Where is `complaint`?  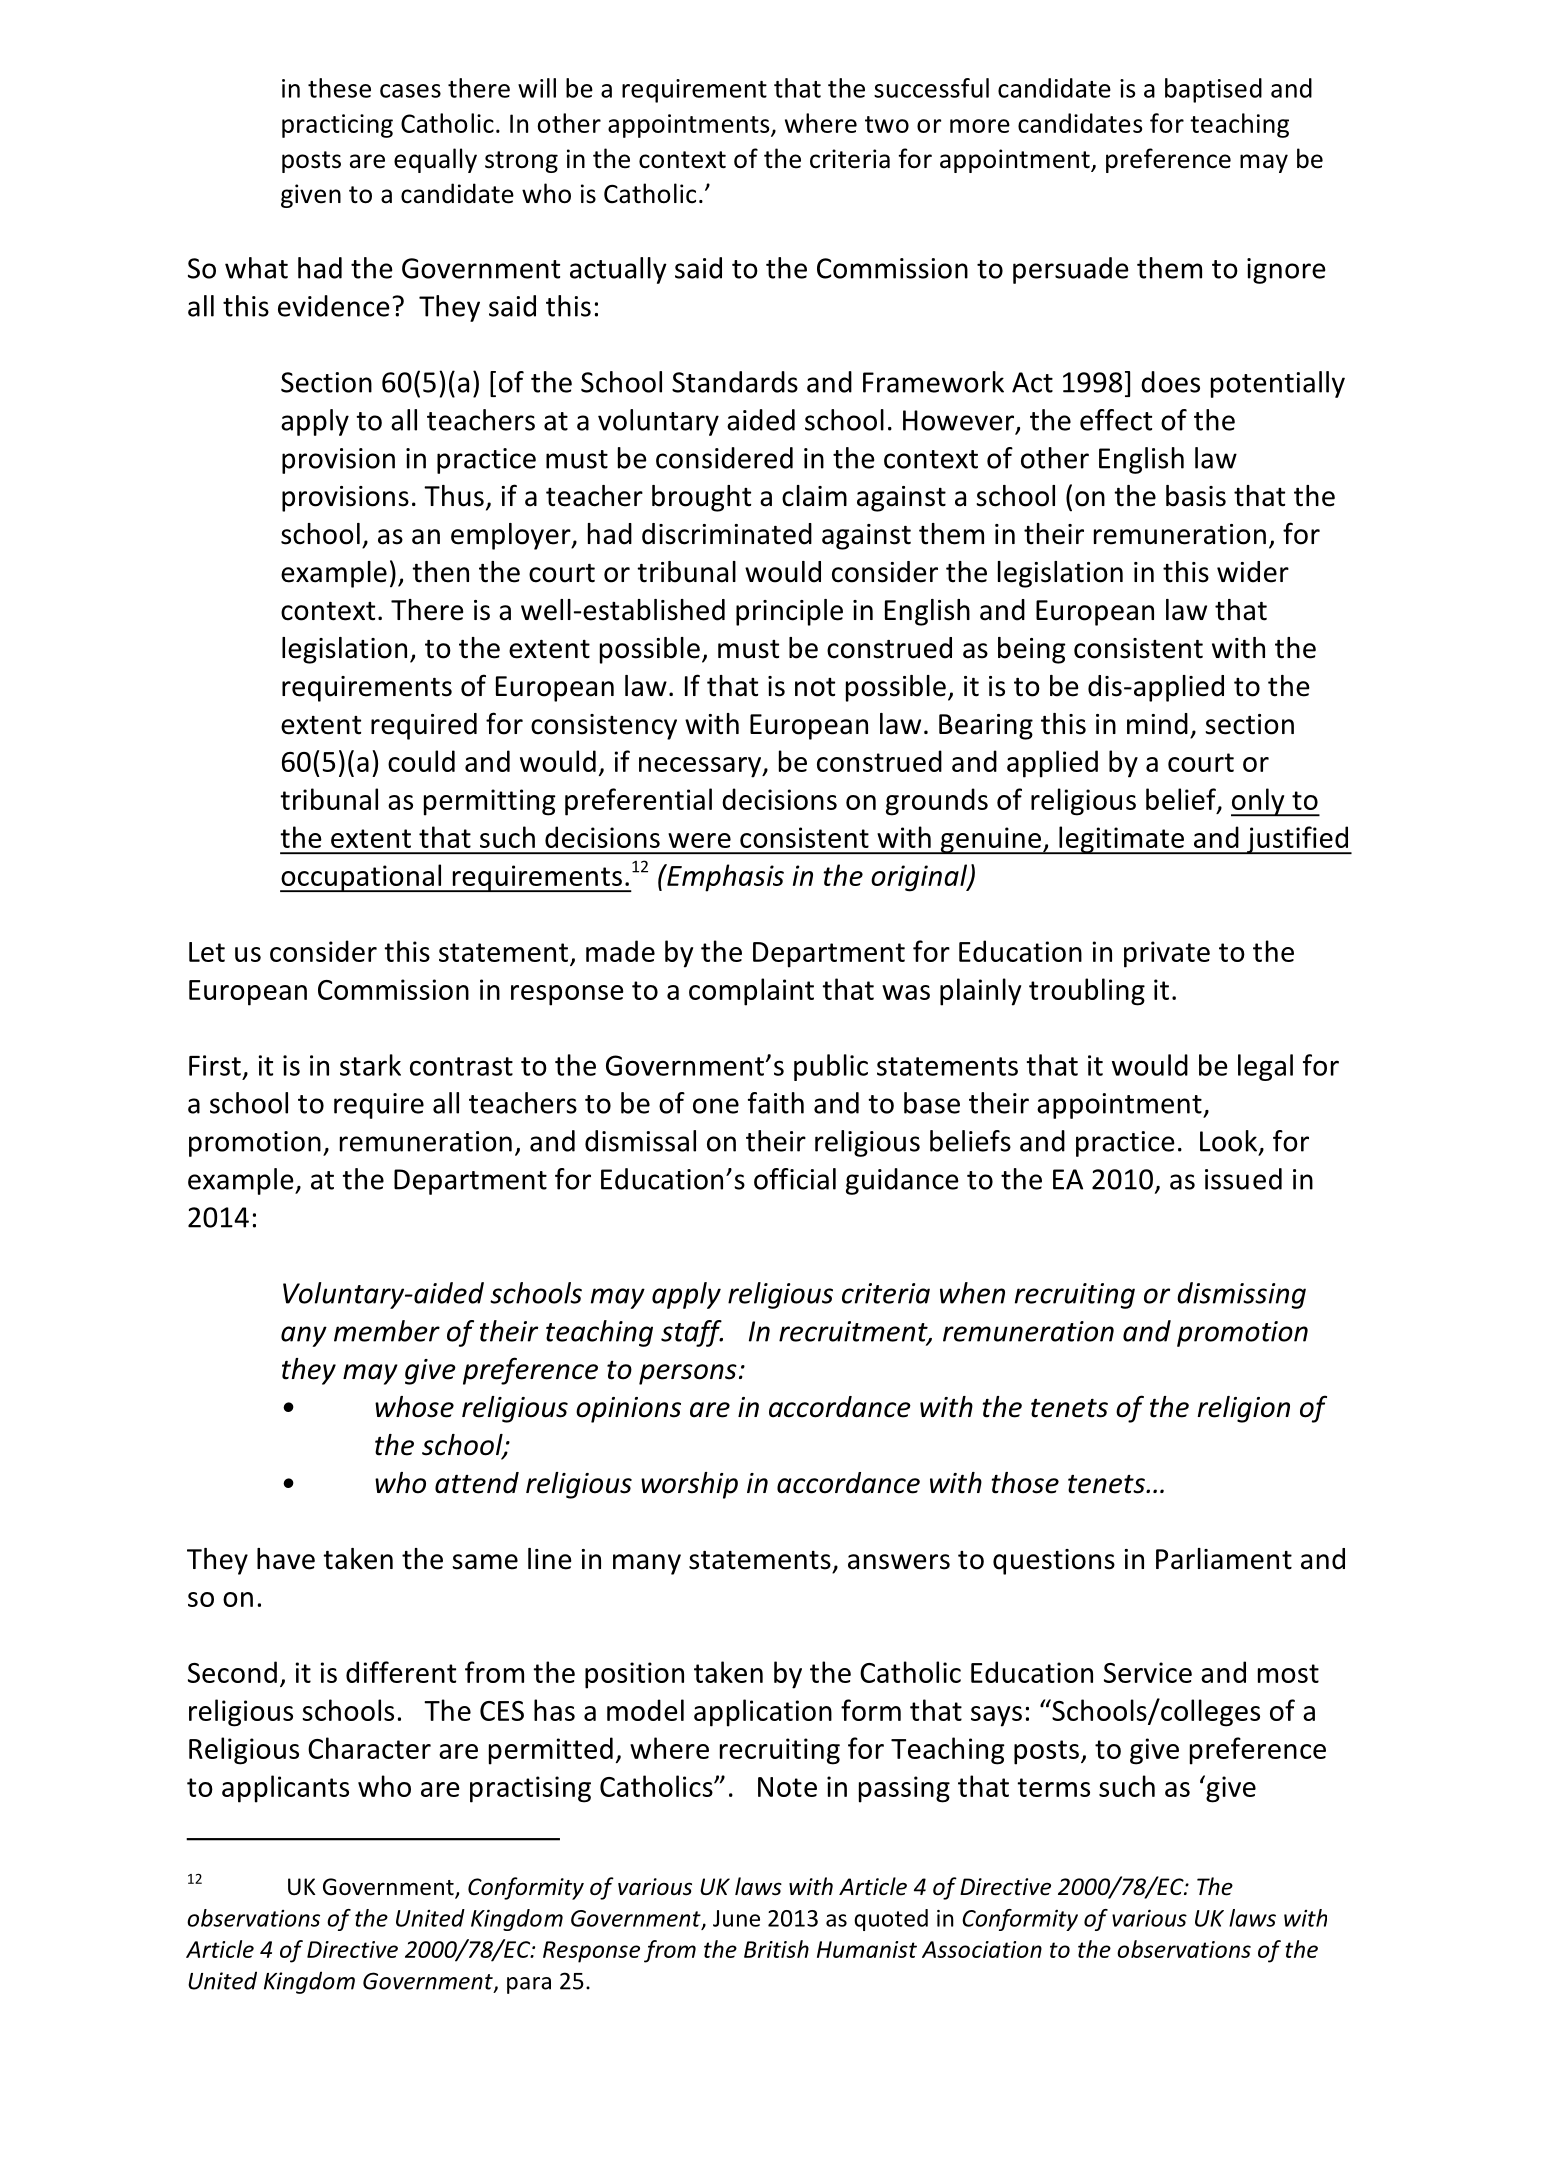
complaint is located at coordinates (751, 992).
